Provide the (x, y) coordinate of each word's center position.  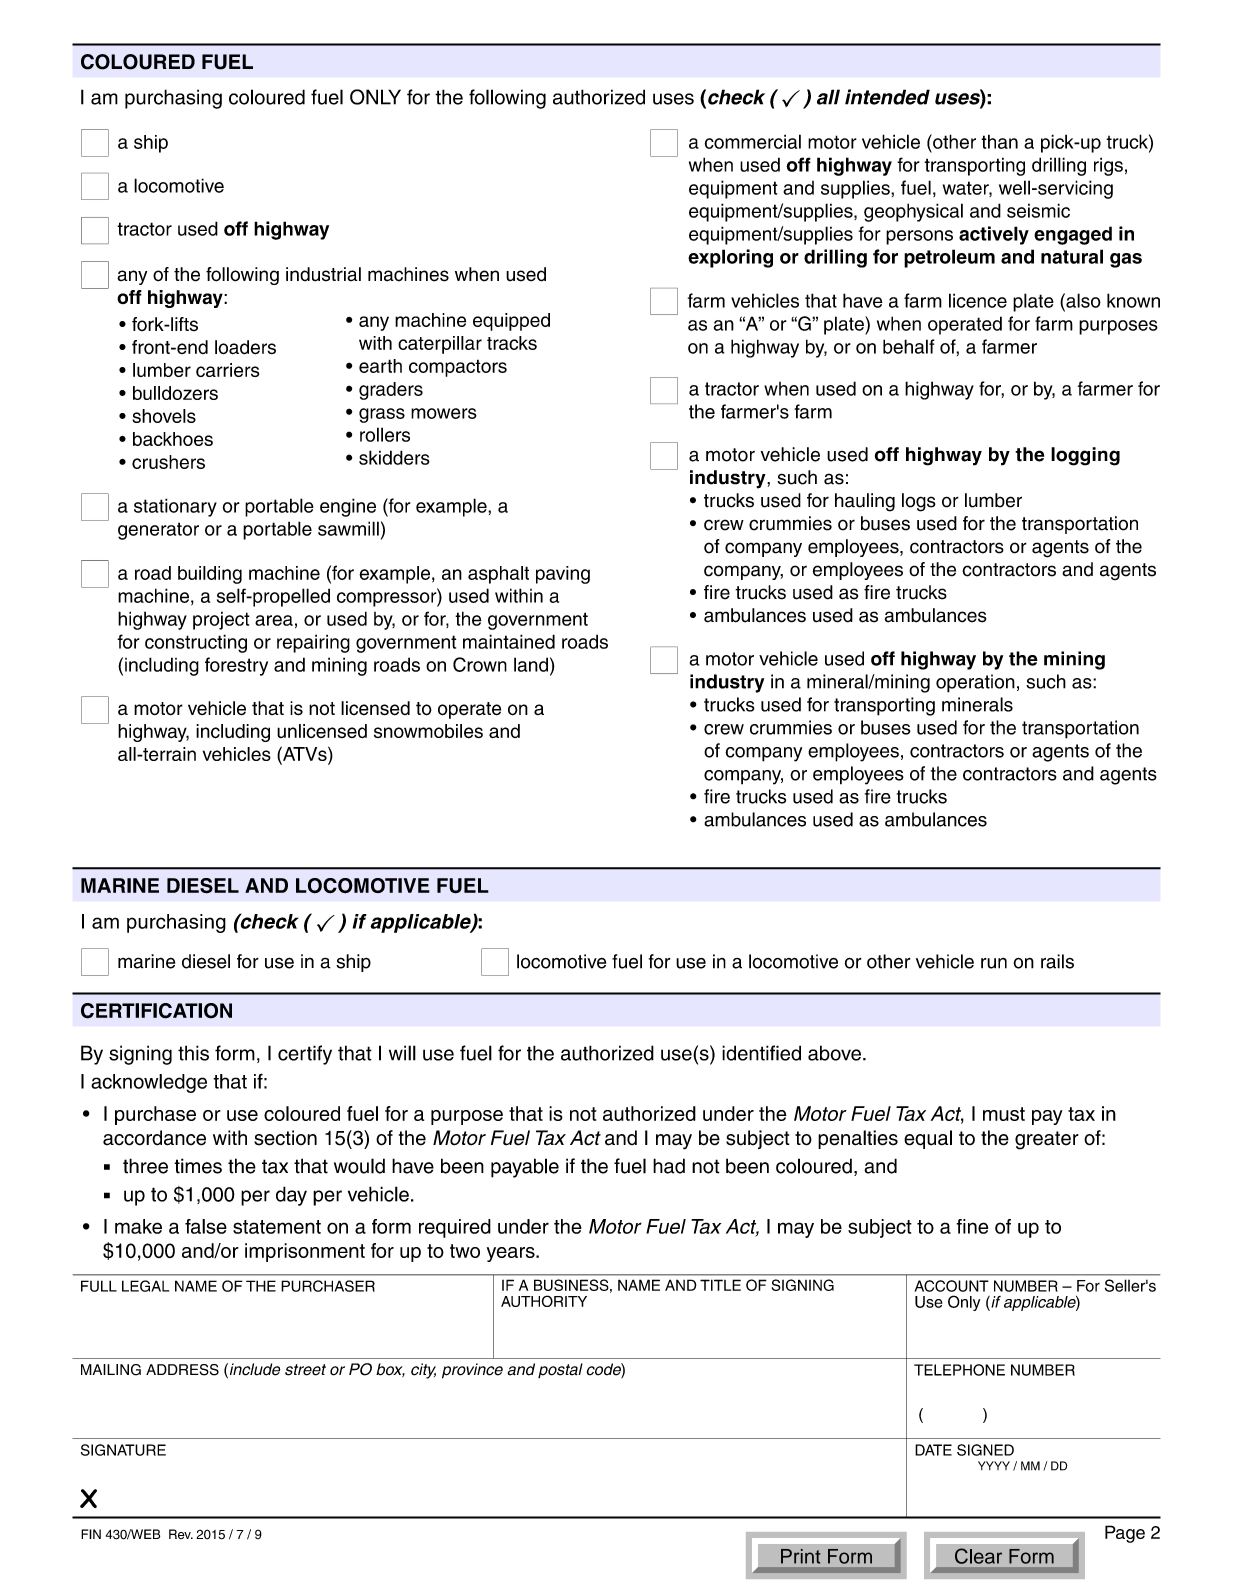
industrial (323, 274)
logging (1085, 456)
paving (563, 575)
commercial (753, 141)
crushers (168, 462)
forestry (236, 666)
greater (1047, 1140)
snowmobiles (428, 731)
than (999, 141)
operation (975, 683)
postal (560, 1370)
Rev (181, 1534)
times (198, 1166)
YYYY (994, 1465)
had (669, 1166)
